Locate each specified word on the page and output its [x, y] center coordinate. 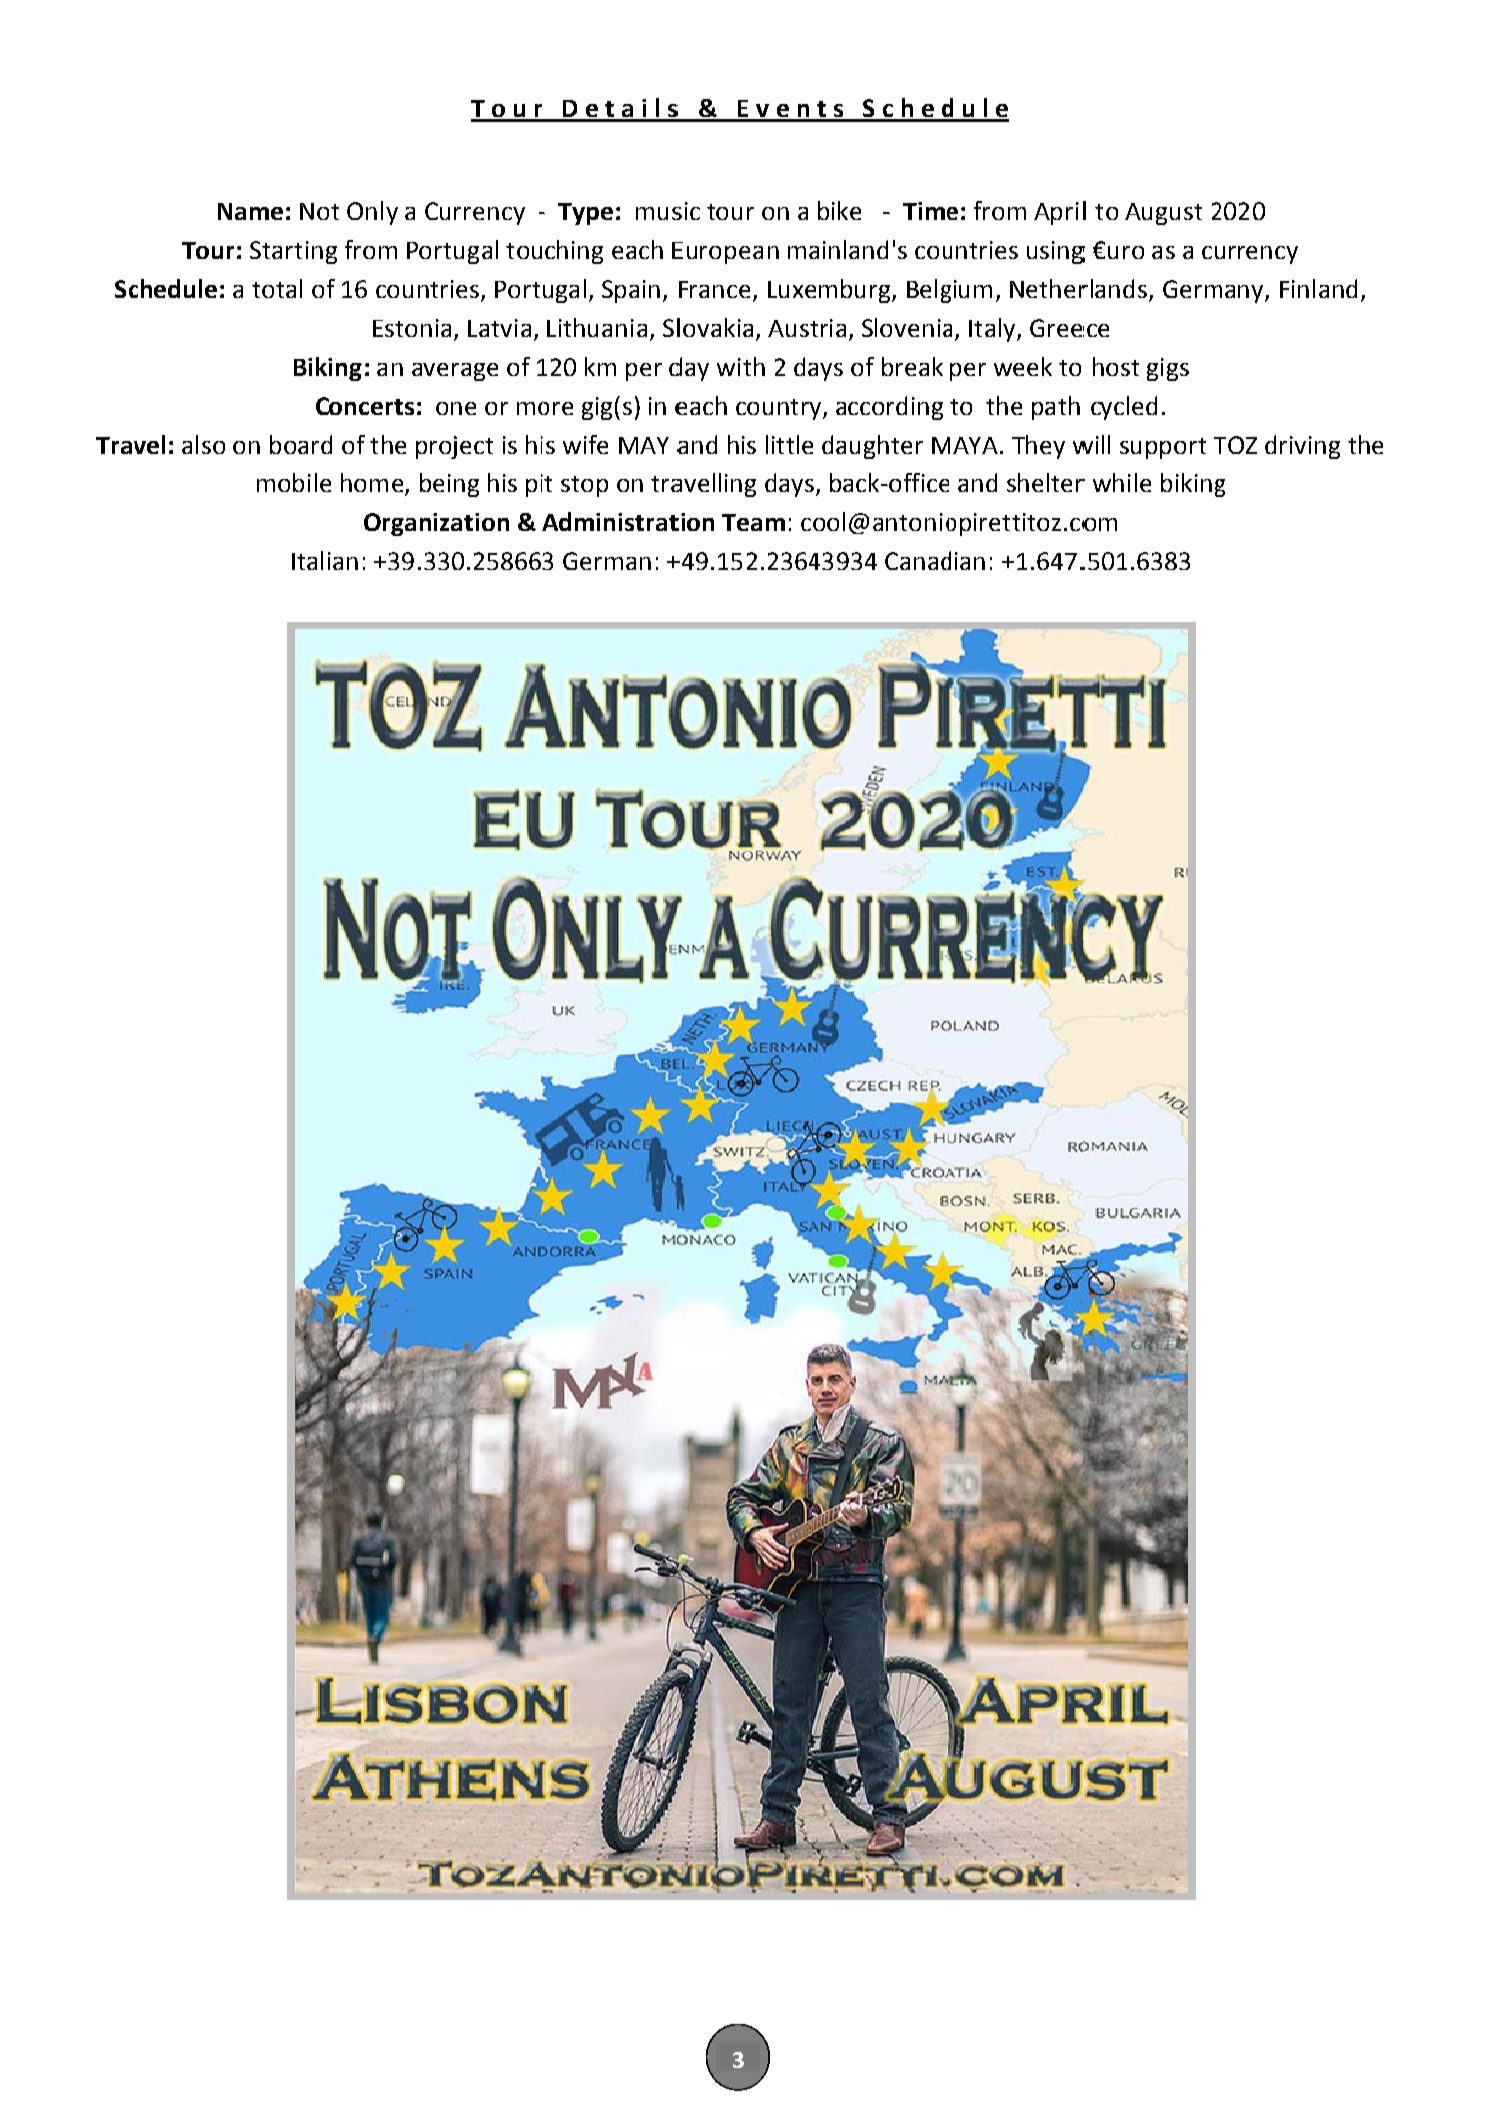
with [741, 366]
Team [753, 522]
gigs [1168, 369]
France [716, 291]
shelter [1046, 482]
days [789, 485]
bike [839, 210]
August [1163, 214]
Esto [395, 328]
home [372, 482]
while [1122, 482]
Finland [1318, 288]
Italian [325, 560]
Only [372, 213]
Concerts [365, 406]
